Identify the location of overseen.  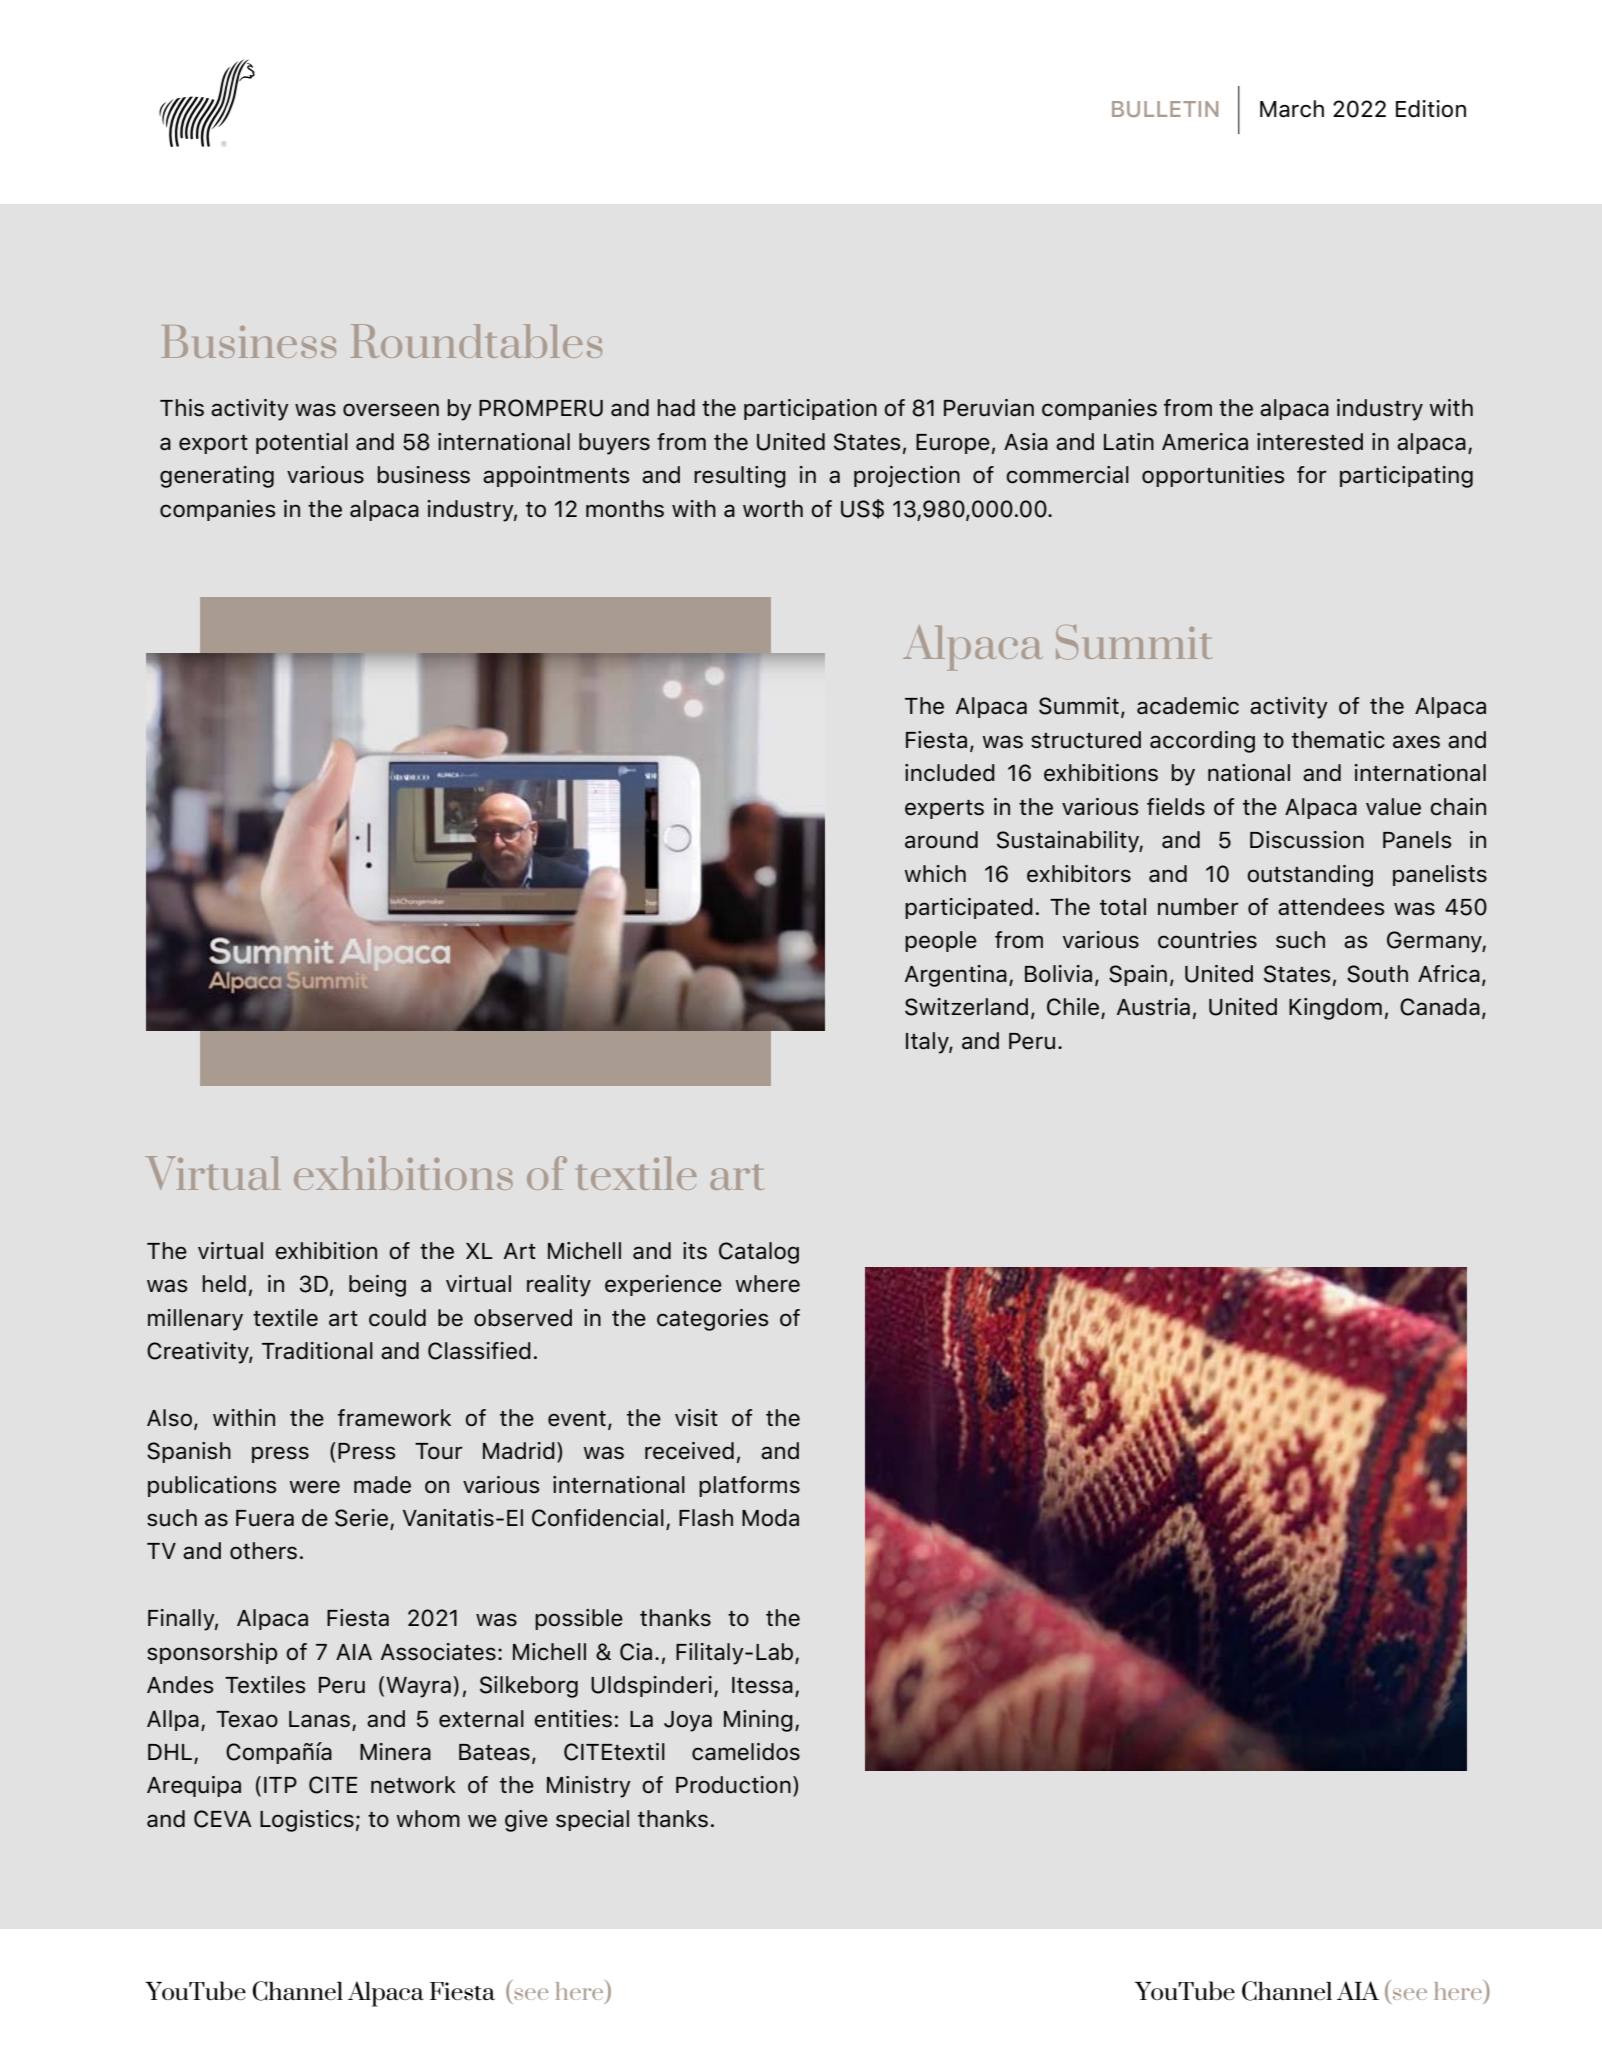
(391, 410).
